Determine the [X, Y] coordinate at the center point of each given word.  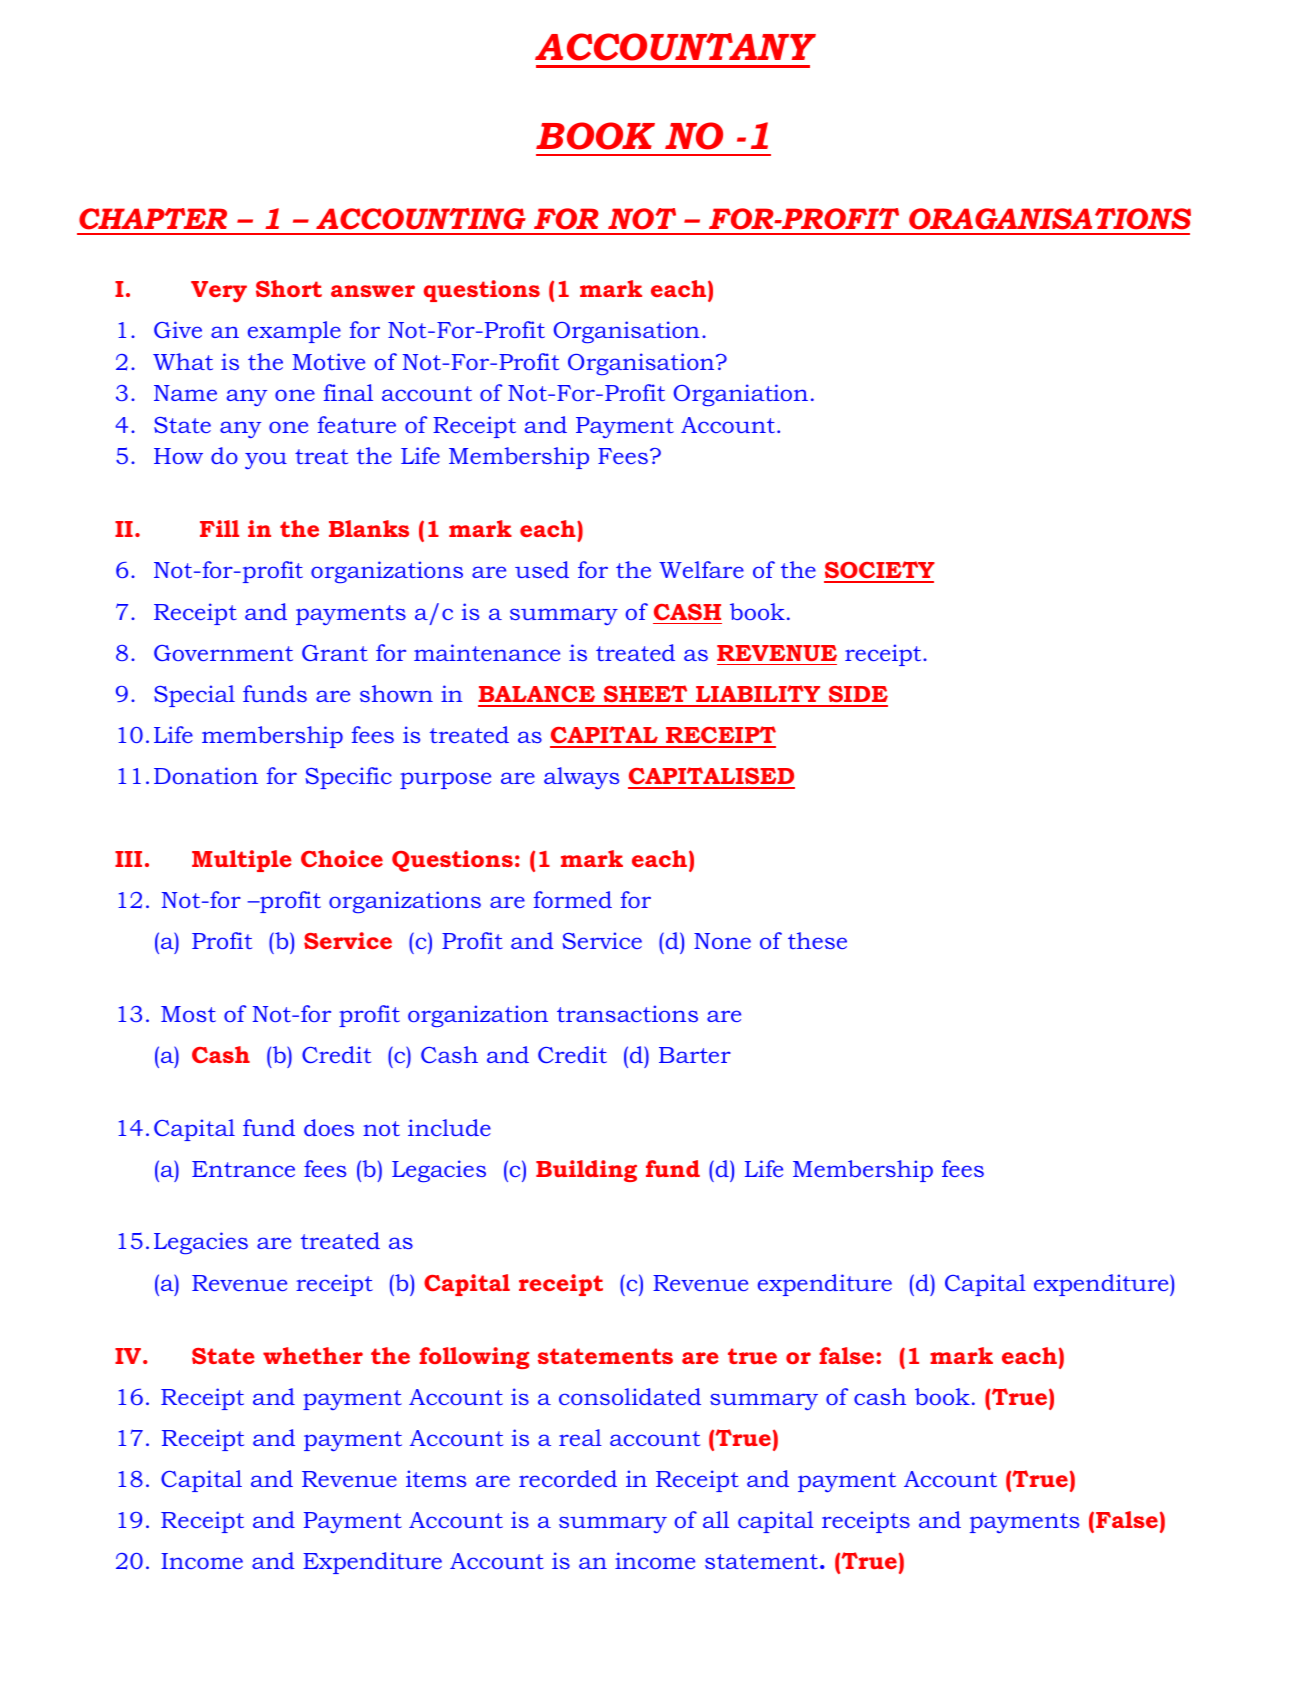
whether [313, 1355]
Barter [695, 1055]
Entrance [243, 1169]
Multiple [242, 861]
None [722, 941]
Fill [219, 528]
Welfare [701, 569]
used [542, 569]
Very [219, 291]
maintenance [487, 652]
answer [373, 291]
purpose [445, 780]
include [449, 1127]
